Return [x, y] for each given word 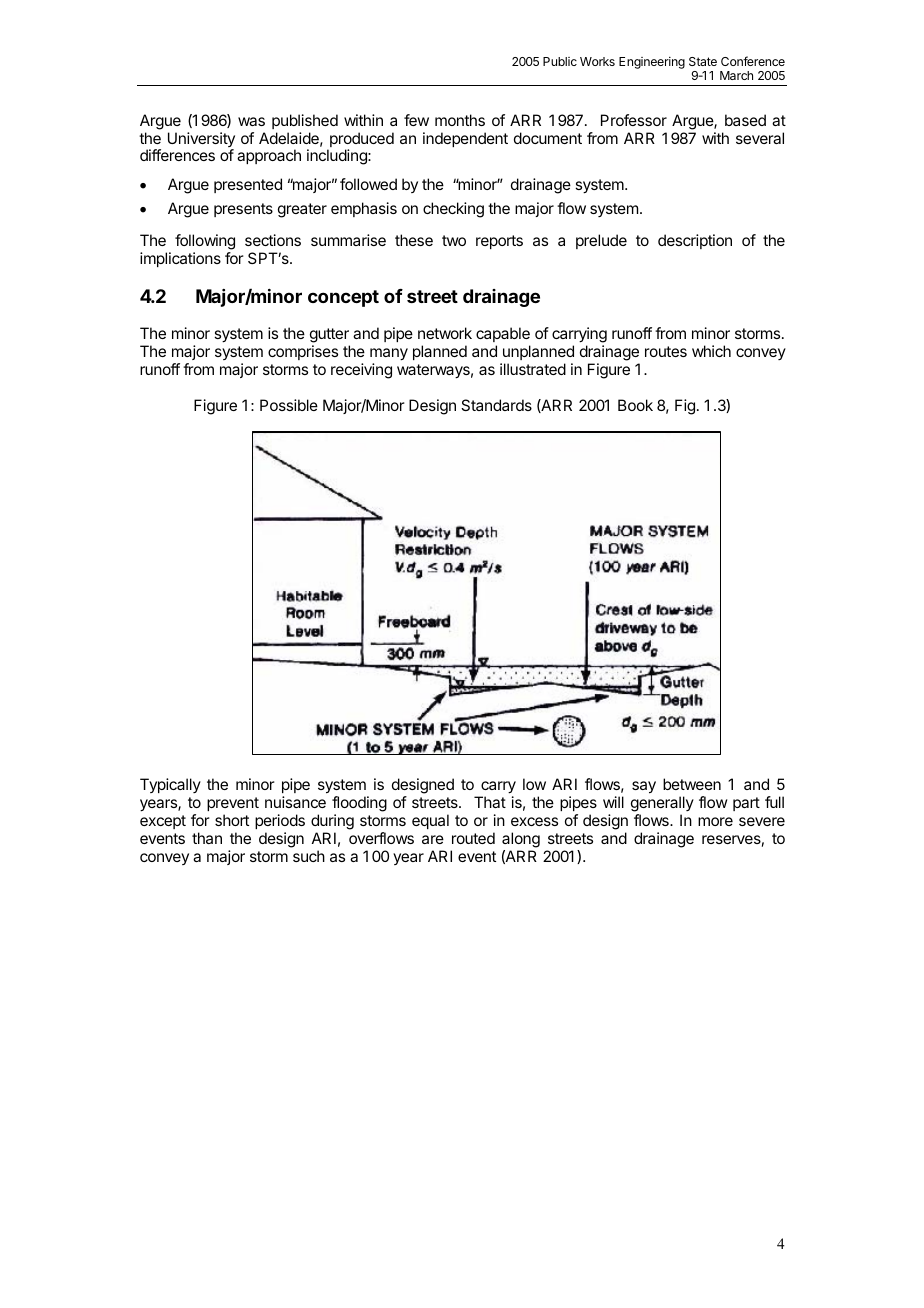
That [490, 802]
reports [499, 242]
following [205, 243]
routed [473, 838]
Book [635, 405]
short [232, 820]
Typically [170, 785]
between [692, 784]
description [695, 241]
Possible [289, 405]
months [460, 120]
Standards [496, 405]
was [251, 121]
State [703, 61]
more [715, 821]
